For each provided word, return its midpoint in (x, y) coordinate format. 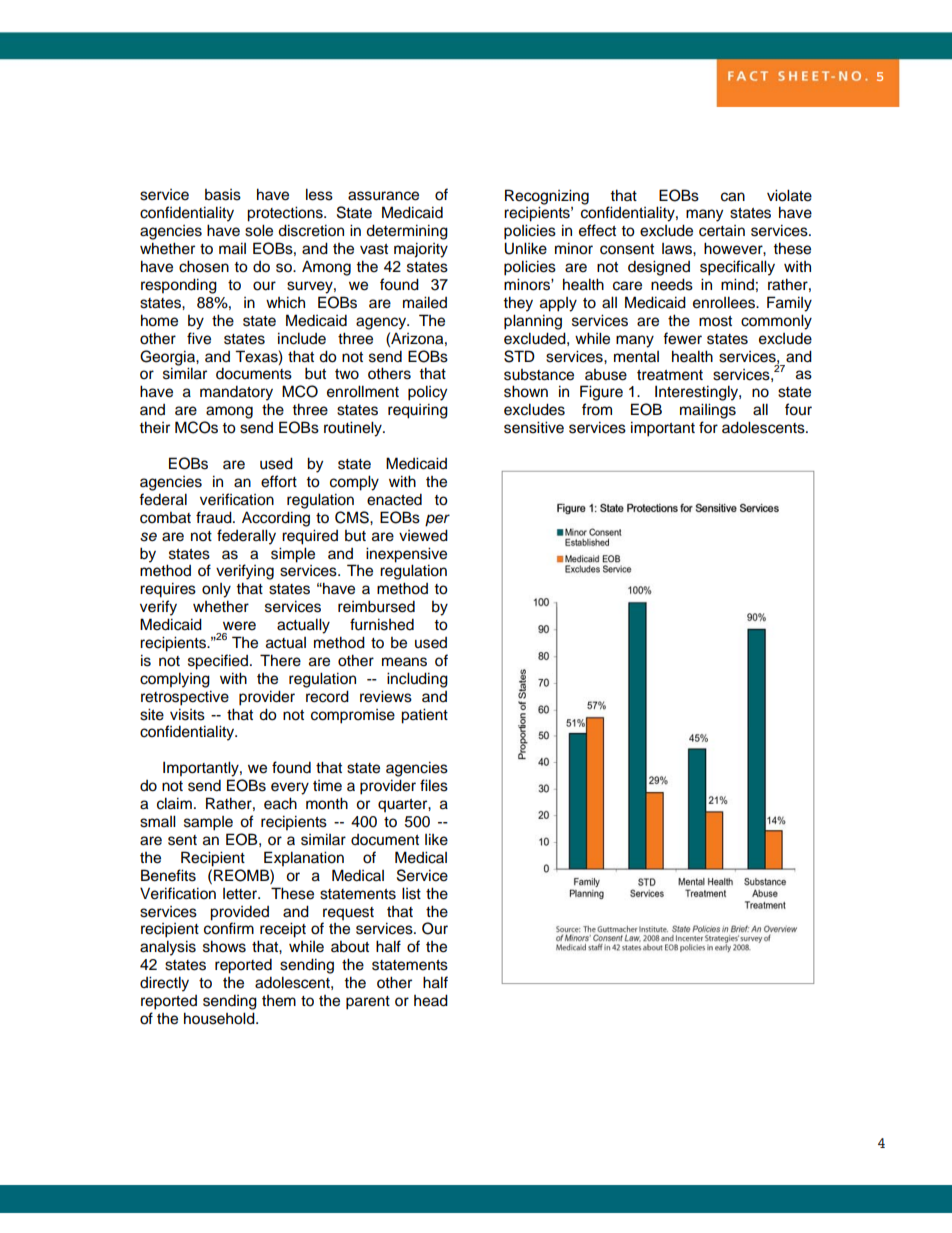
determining (407, 232)
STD (519, 356)
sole (259, 230)
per (437, 520)
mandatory (236, 393)
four (798, 409)
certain (722, 231)
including (417, 680)
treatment (670, 375)
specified (218, 662)
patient (424, 716)
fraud (215, 517)
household (220, 1018)
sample (208, 823)
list (411, 893)
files (434, 785)
